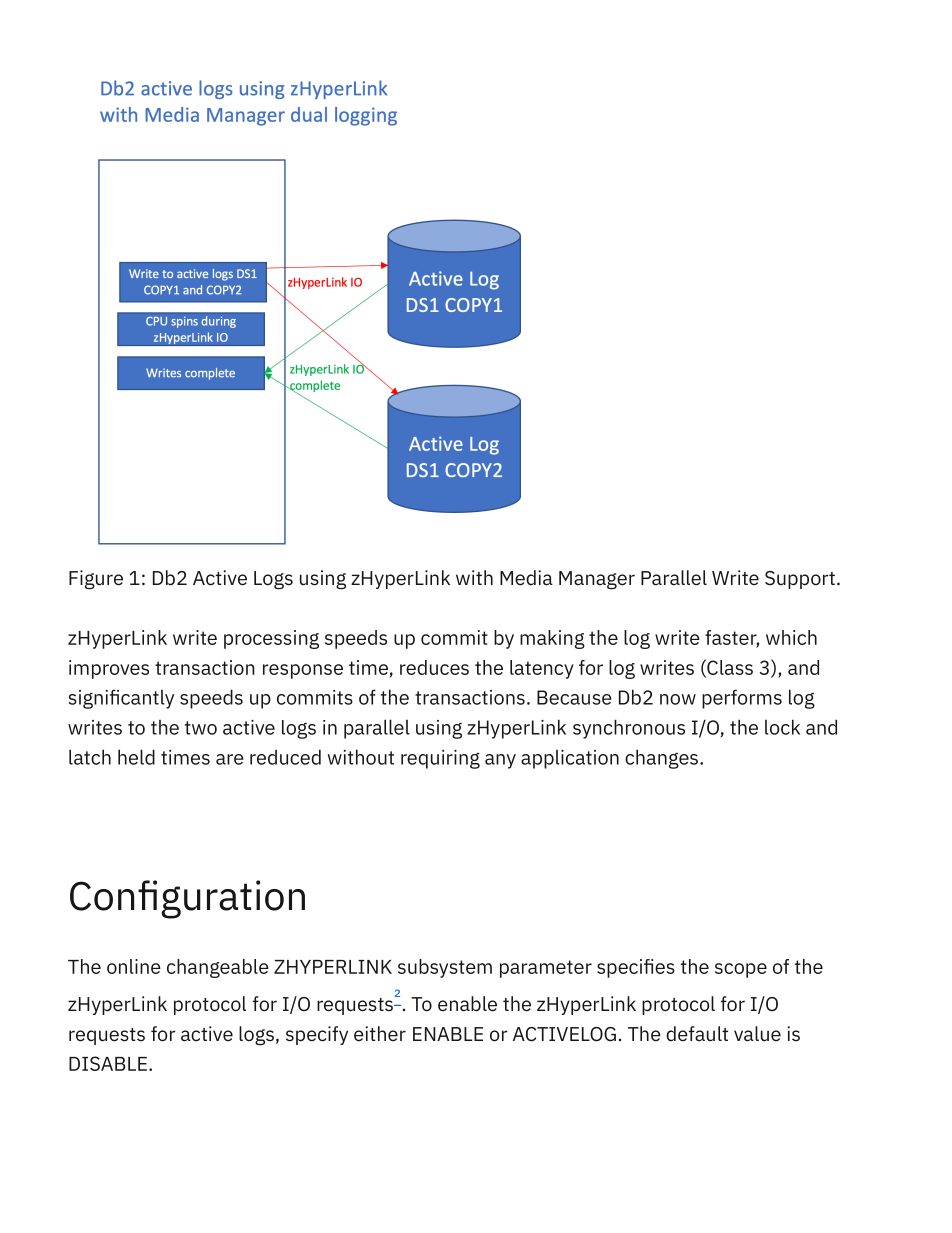 The height and width of the screenshot is (1233, 952). Describe the element at coordinates (136, 757) in the screenshot. I see `held` at that location.
